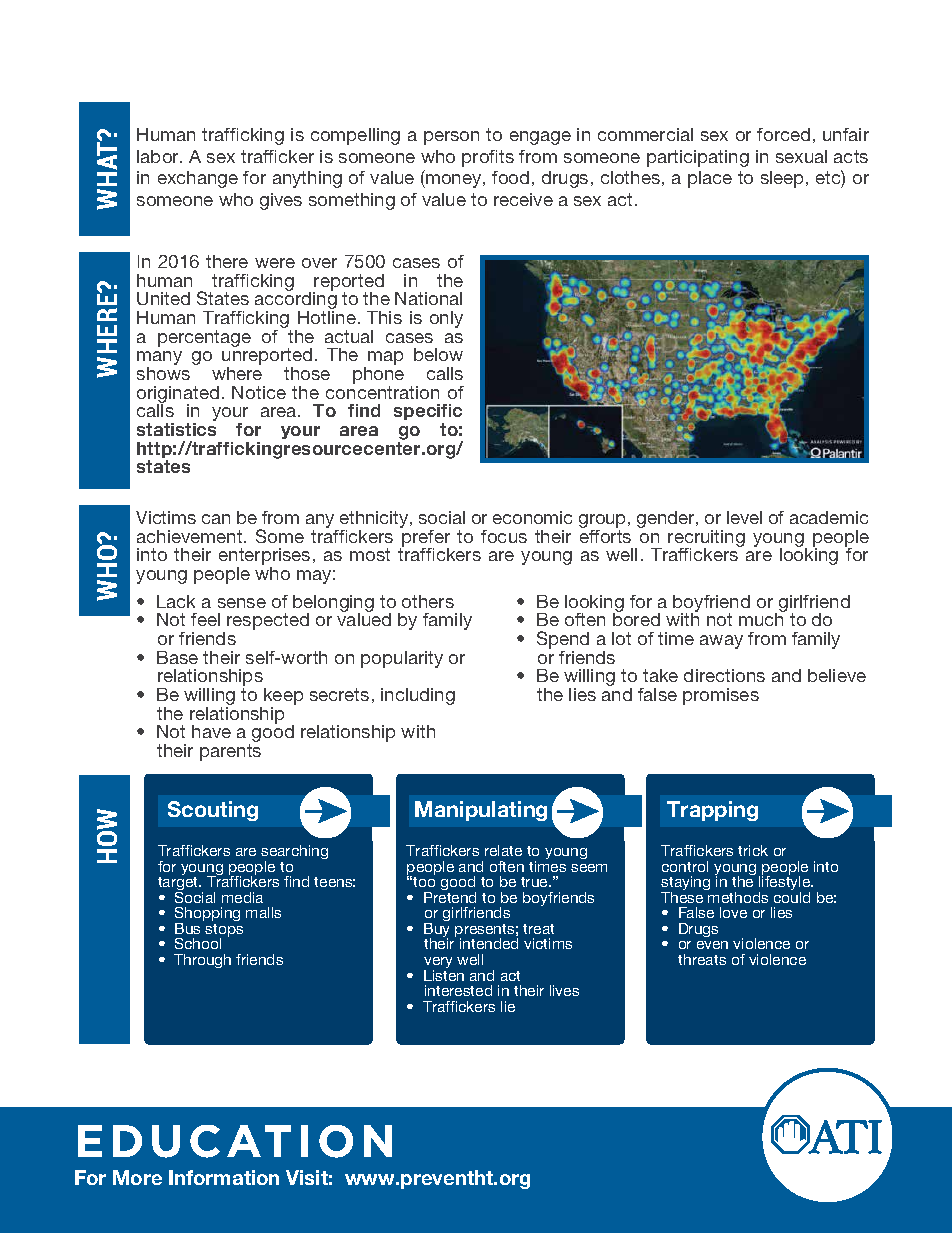 This page has height=1233, width=952. I want to click on Information, so click(224, 1177).
